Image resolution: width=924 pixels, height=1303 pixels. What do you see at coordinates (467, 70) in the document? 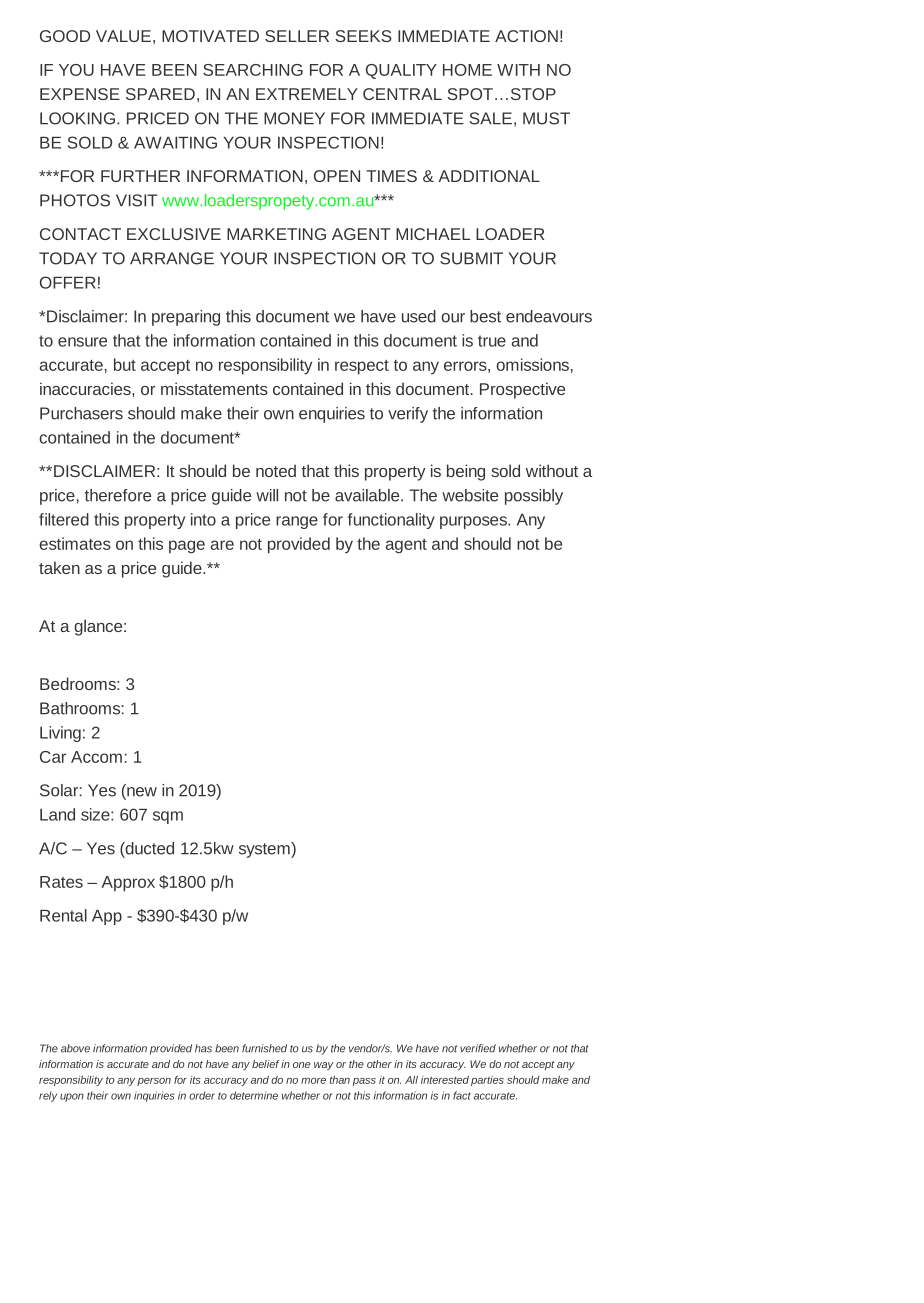
I see `HOME` at bounding box center [467, 70].
